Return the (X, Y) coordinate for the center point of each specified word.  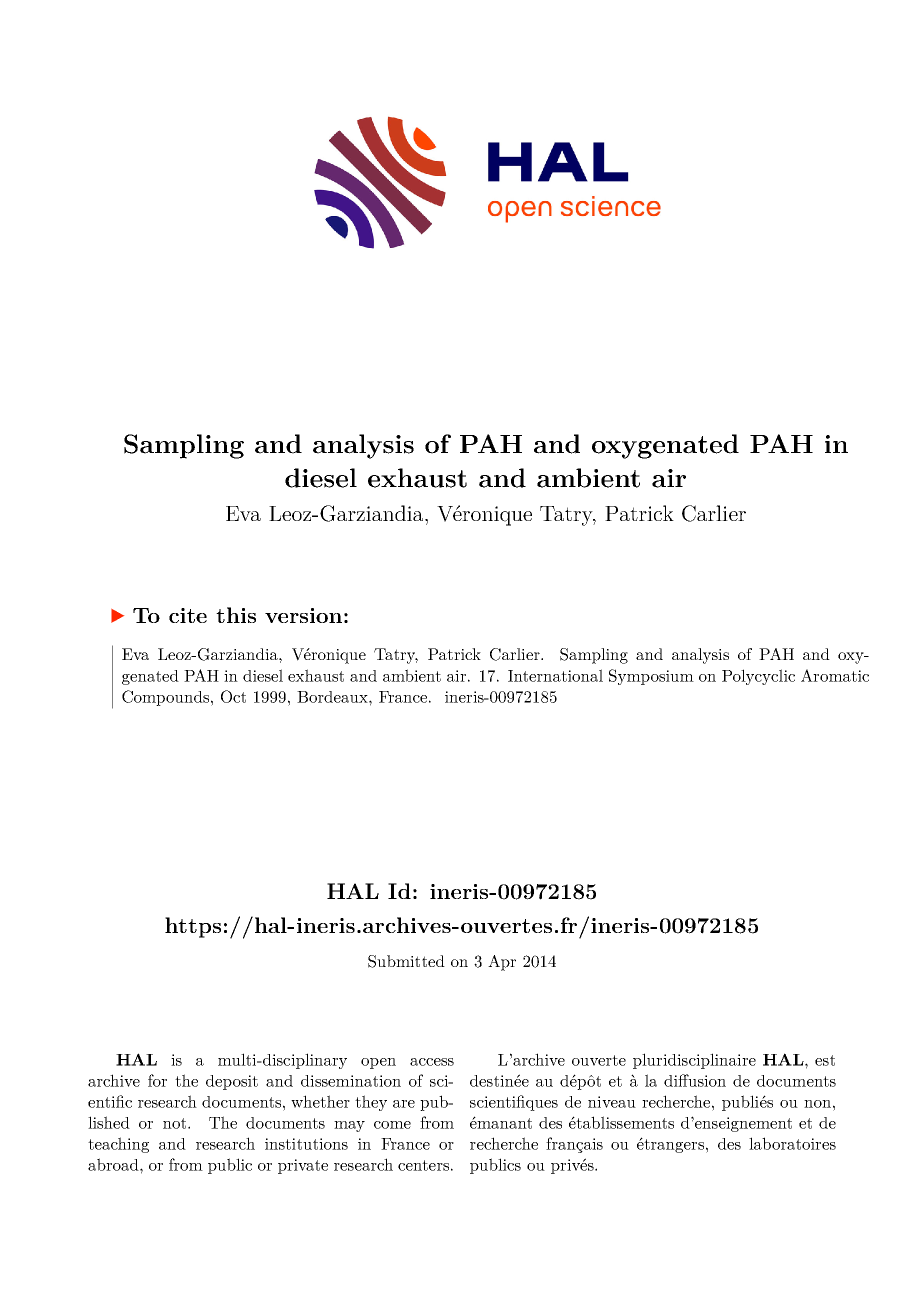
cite (188, 615)
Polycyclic (758, 677)
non (817, 1104)
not (176, 1123)
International (555, 675)
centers (423, 1165)
